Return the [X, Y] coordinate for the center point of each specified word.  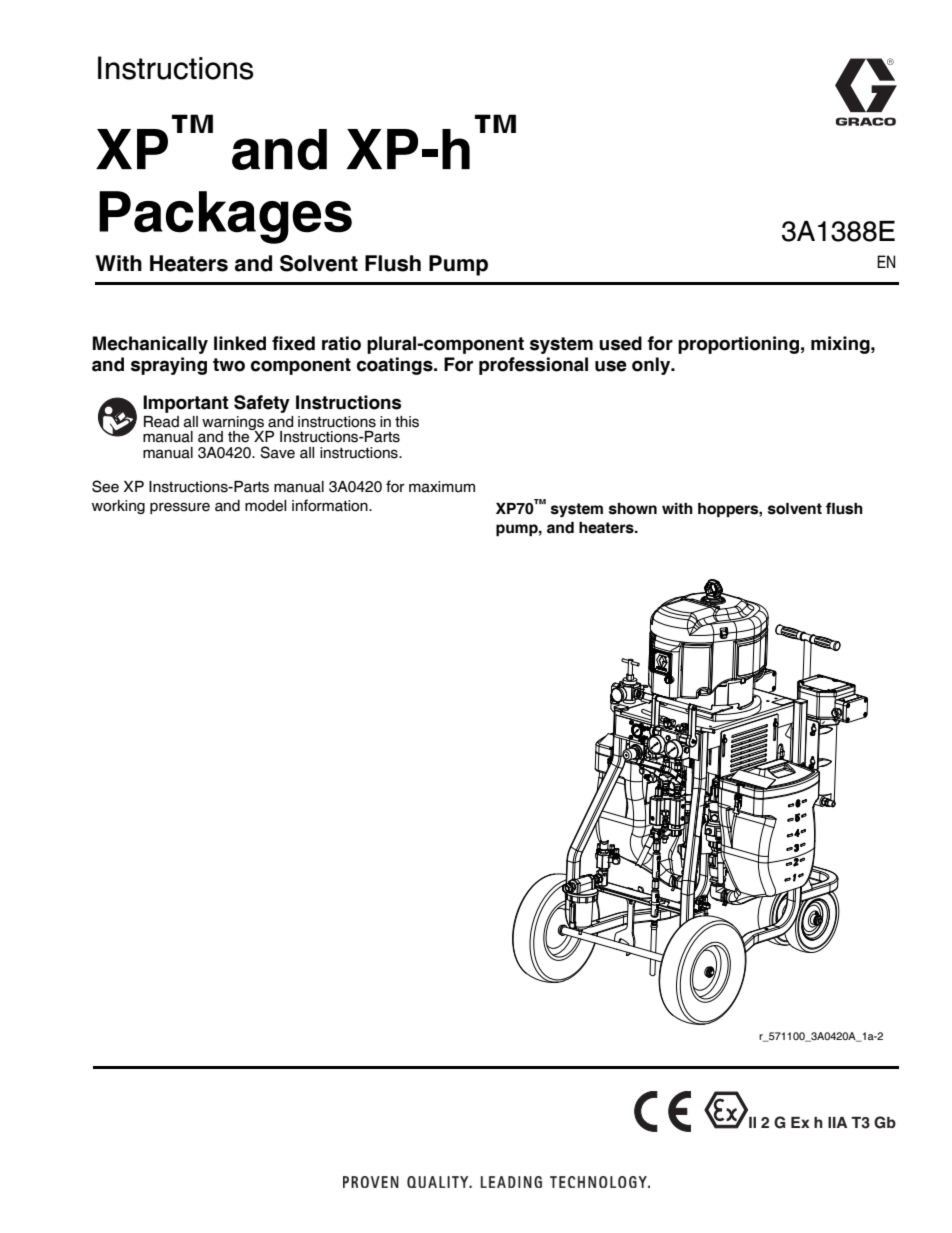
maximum [442, 487]
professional [533, 366]
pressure [180, 508]
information [331, 505]
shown [633, 509]
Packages [225, 217]
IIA [837, 1122]
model [265, 506]
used [620, 343]
